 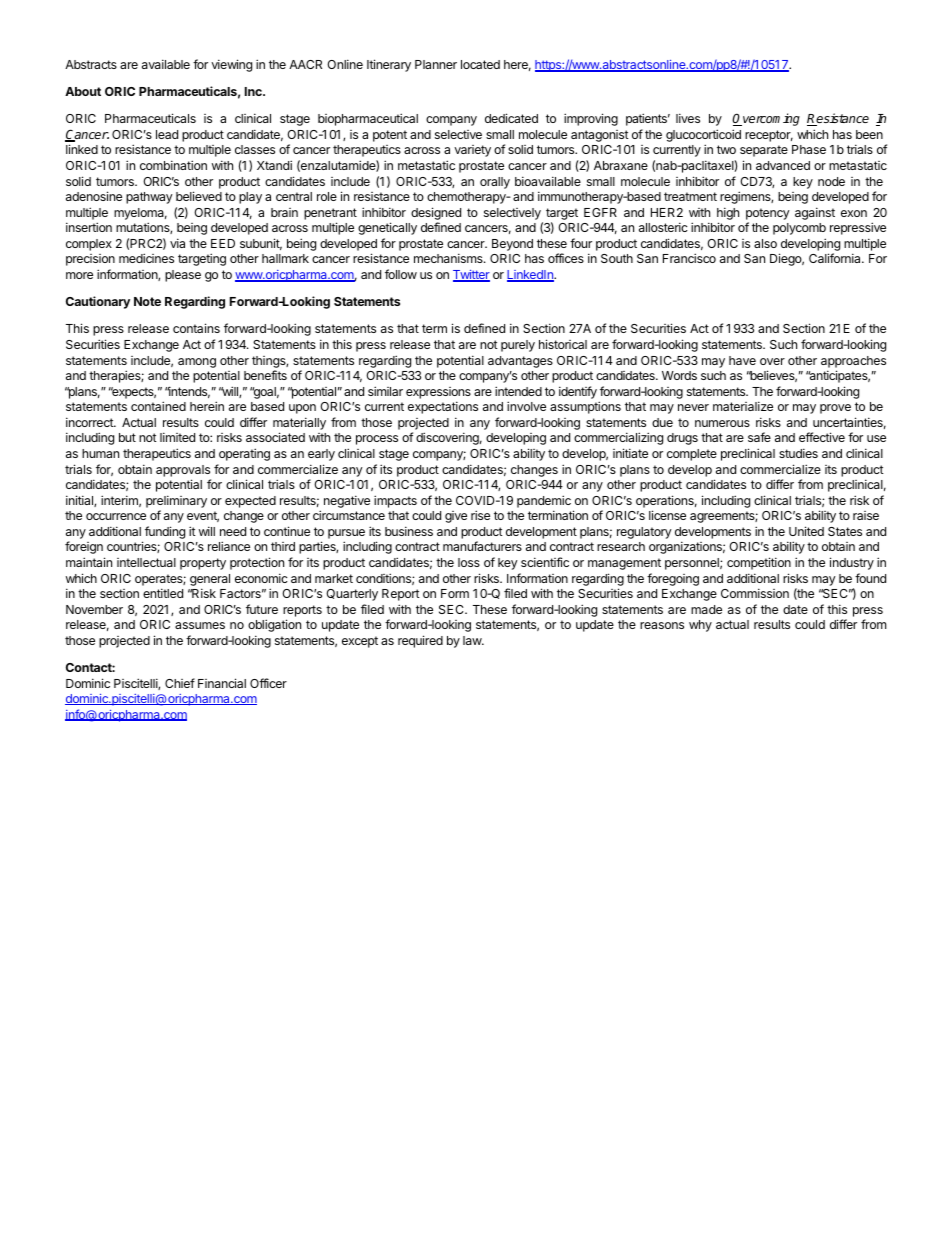 I want to click on Chief, so click(x=180, y=683).
